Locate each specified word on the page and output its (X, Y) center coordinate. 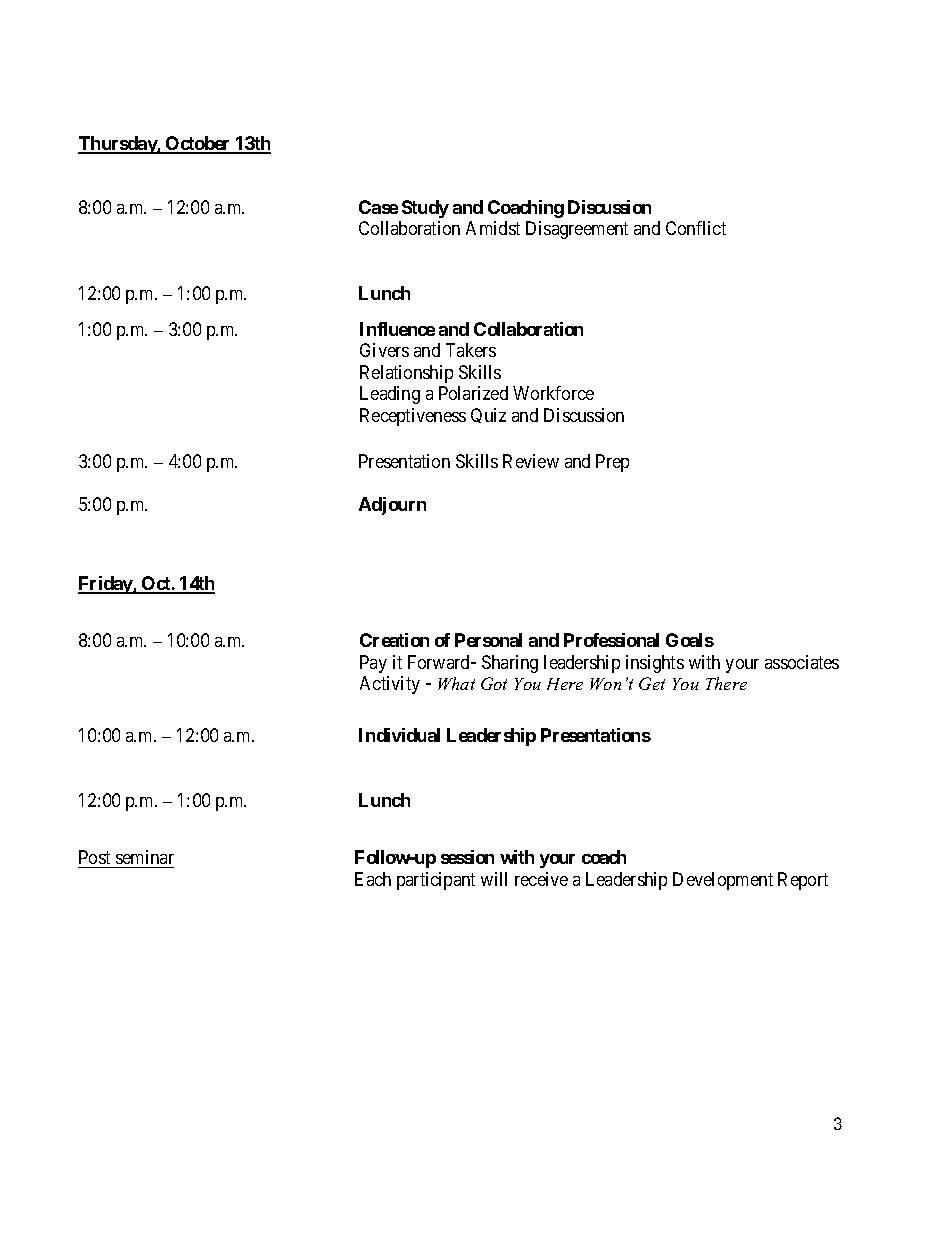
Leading (390, 395)
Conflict (696, 228)
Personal (488, 640)
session (467, 857)
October (198, 144)
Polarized (473, 393)
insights (655, 664)
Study (425, 209)
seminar (145, 857)
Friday (106, 585)
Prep (612, 463)
